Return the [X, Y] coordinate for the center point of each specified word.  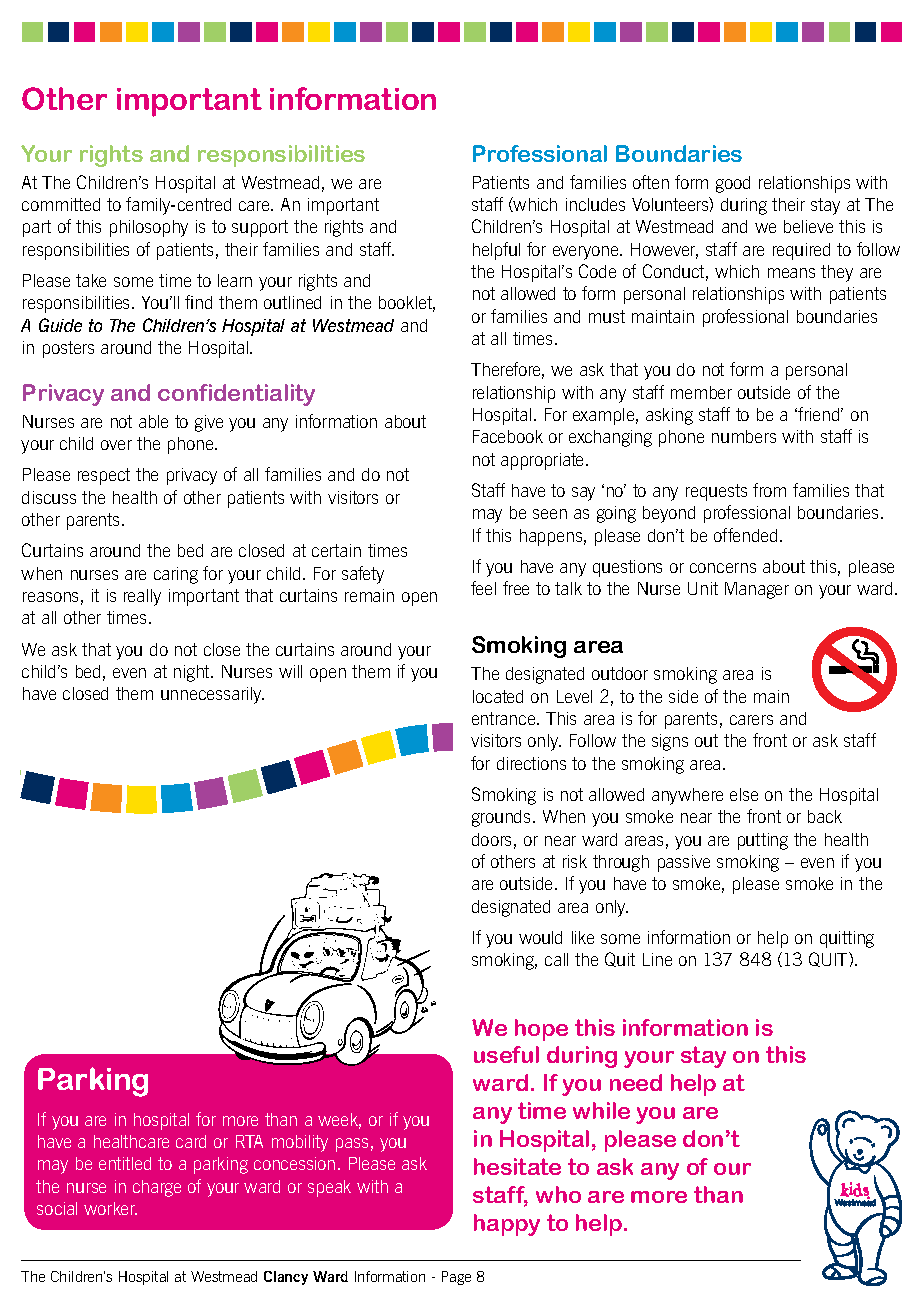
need [636, 1082]
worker [110, 1208]
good [733, 184]
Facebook [508, 436]
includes [595, 204]
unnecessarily [212, 695]
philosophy [149, 228]
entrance [505, 718]
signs [670, 742]
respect [104, 476]
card [191, 1141]
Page [456, 1278]
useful [506, 1054]
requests [716, 492]
